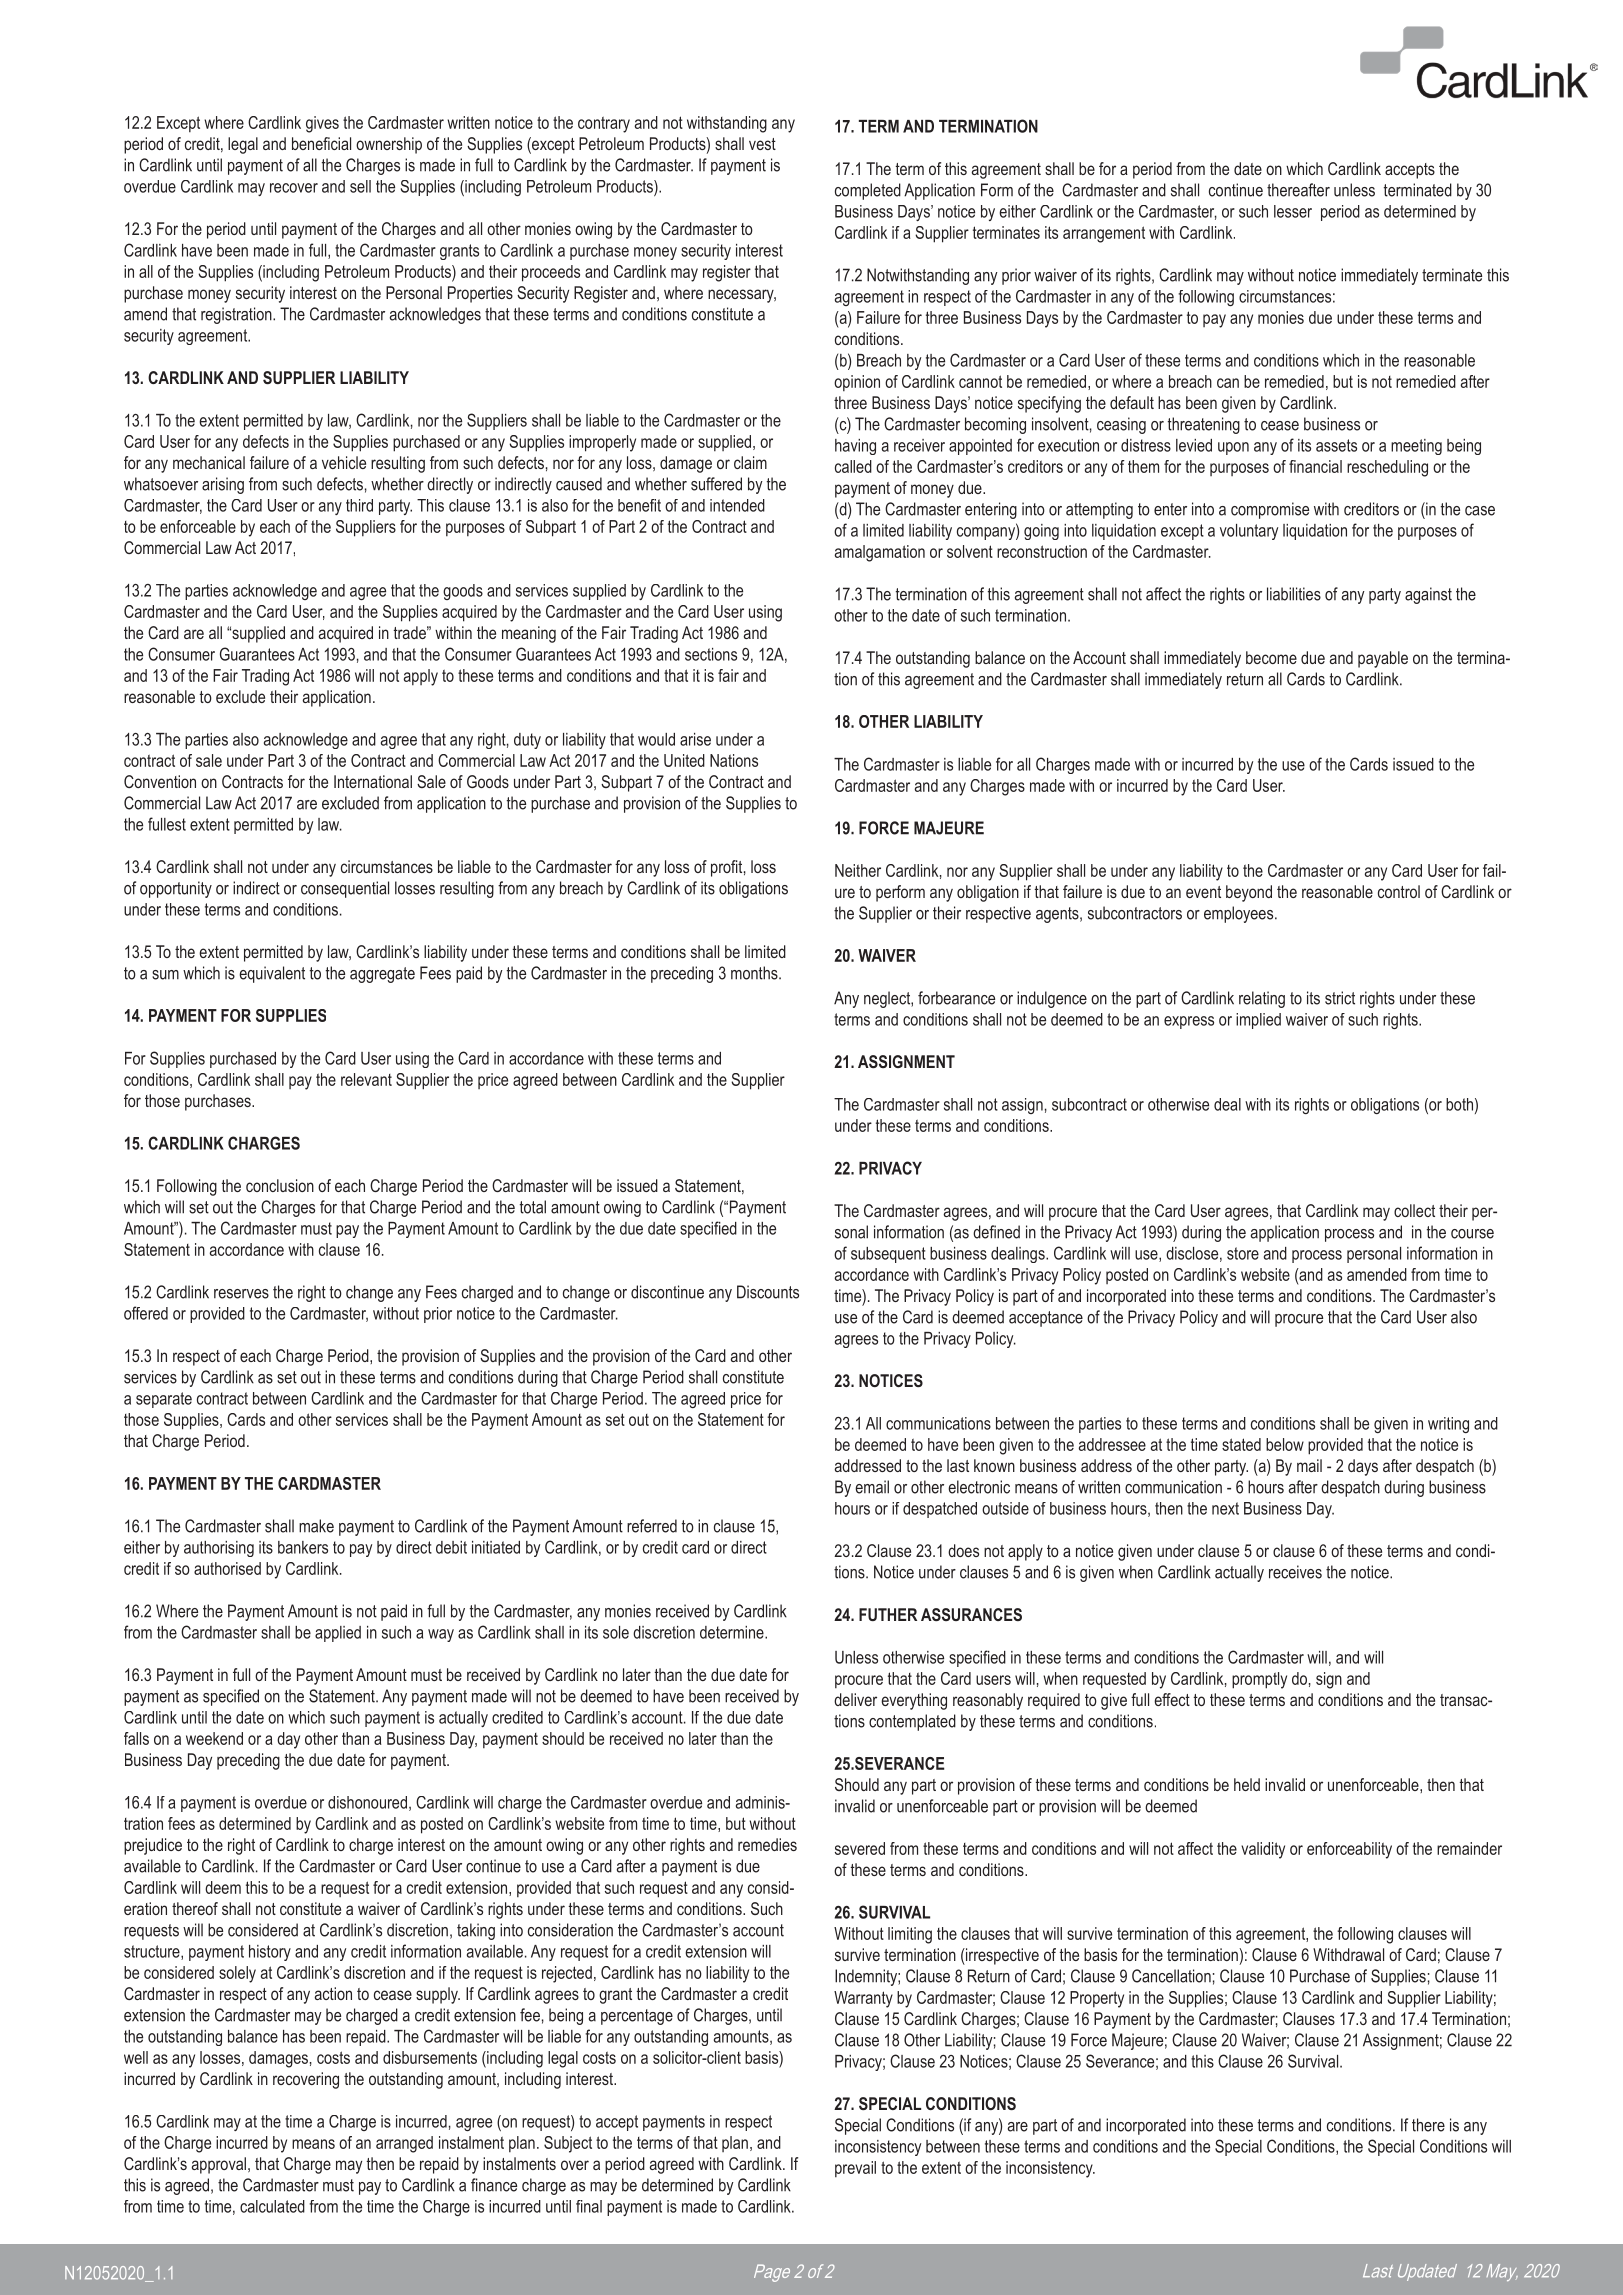 This screenshot has width=1623, height=2295. What do you see at coordinates (868, 191) in the screenshot?
I see `completed` at bounding box center [868, 191].
